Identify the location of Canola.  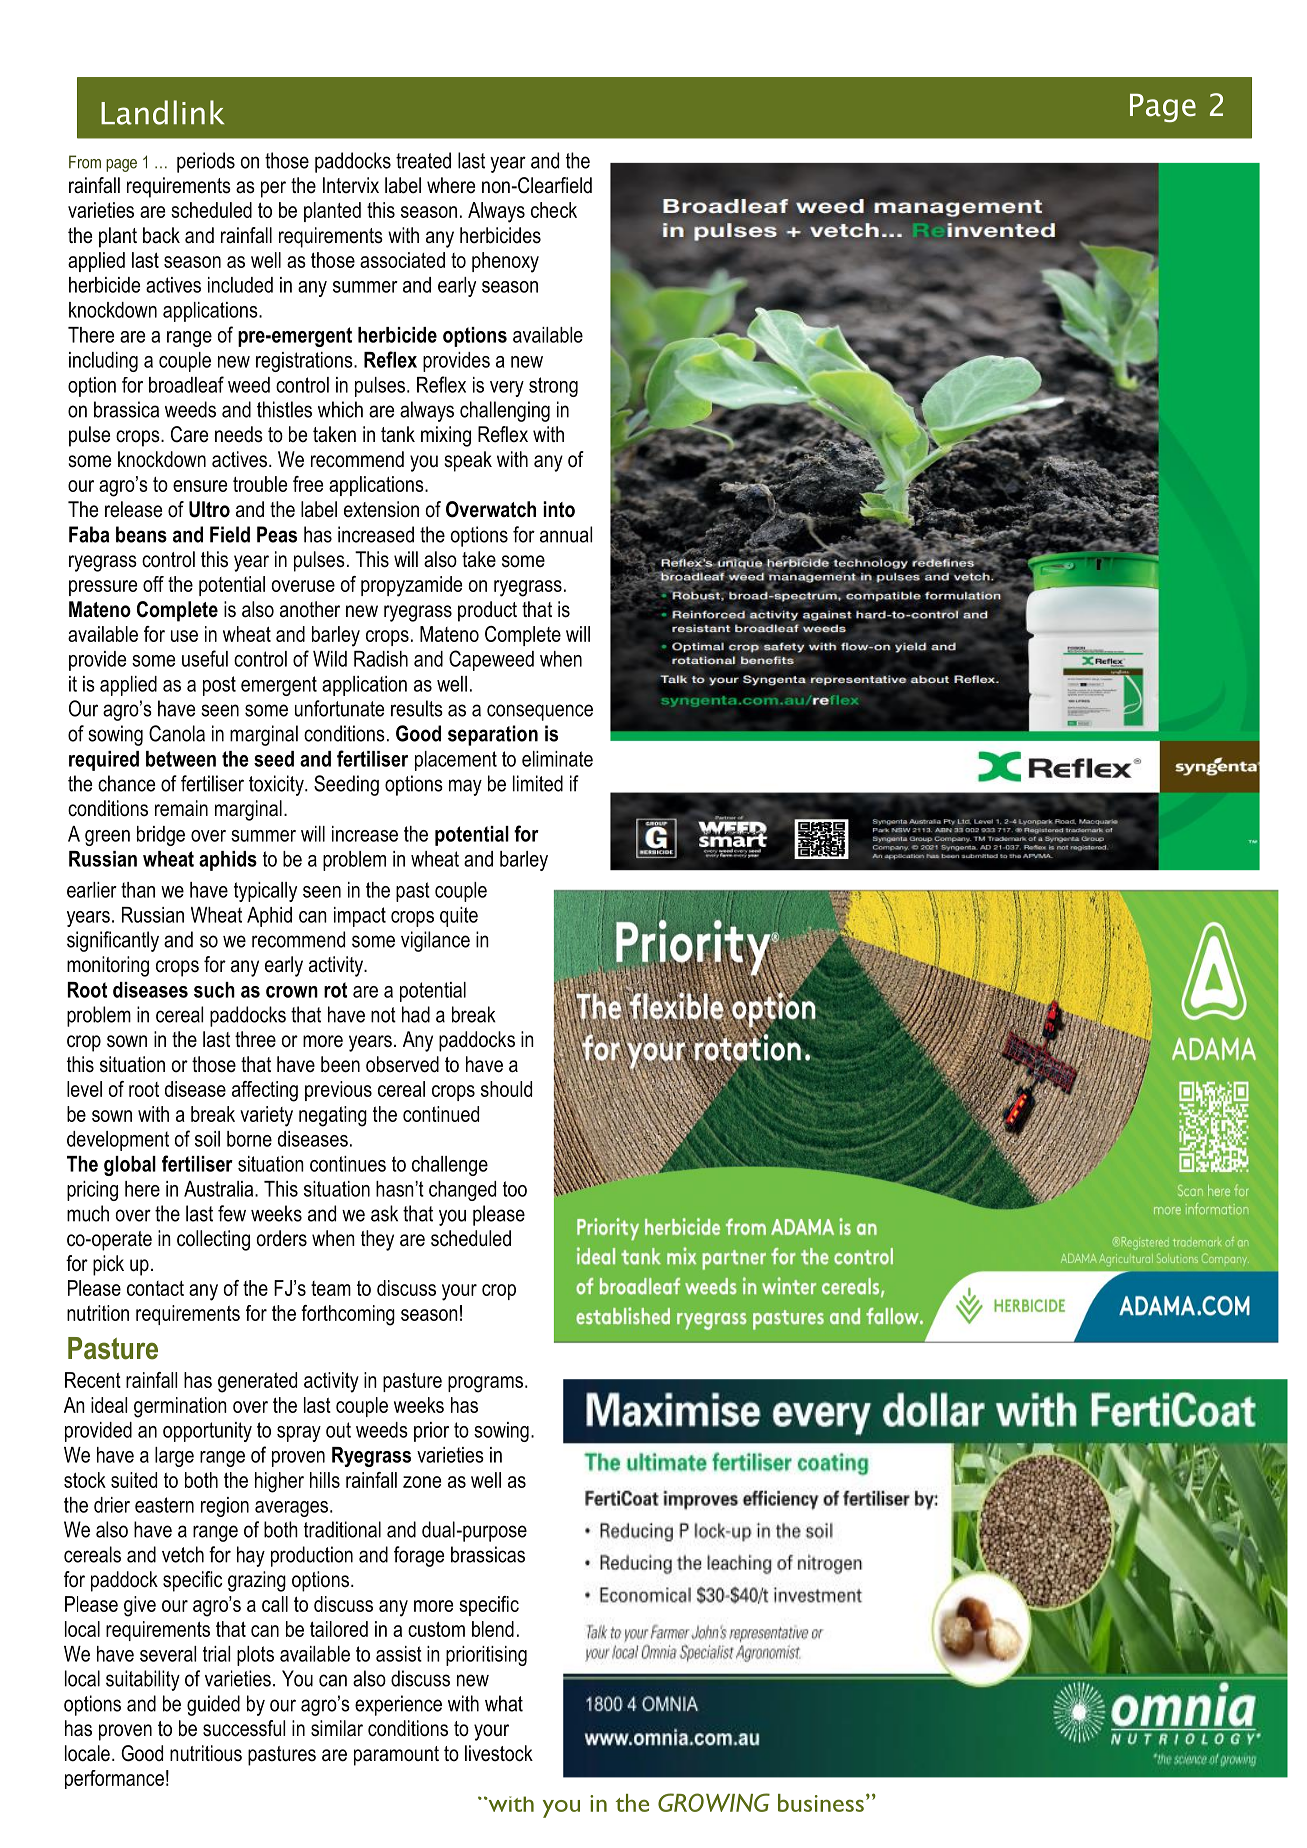
(177, 733).
